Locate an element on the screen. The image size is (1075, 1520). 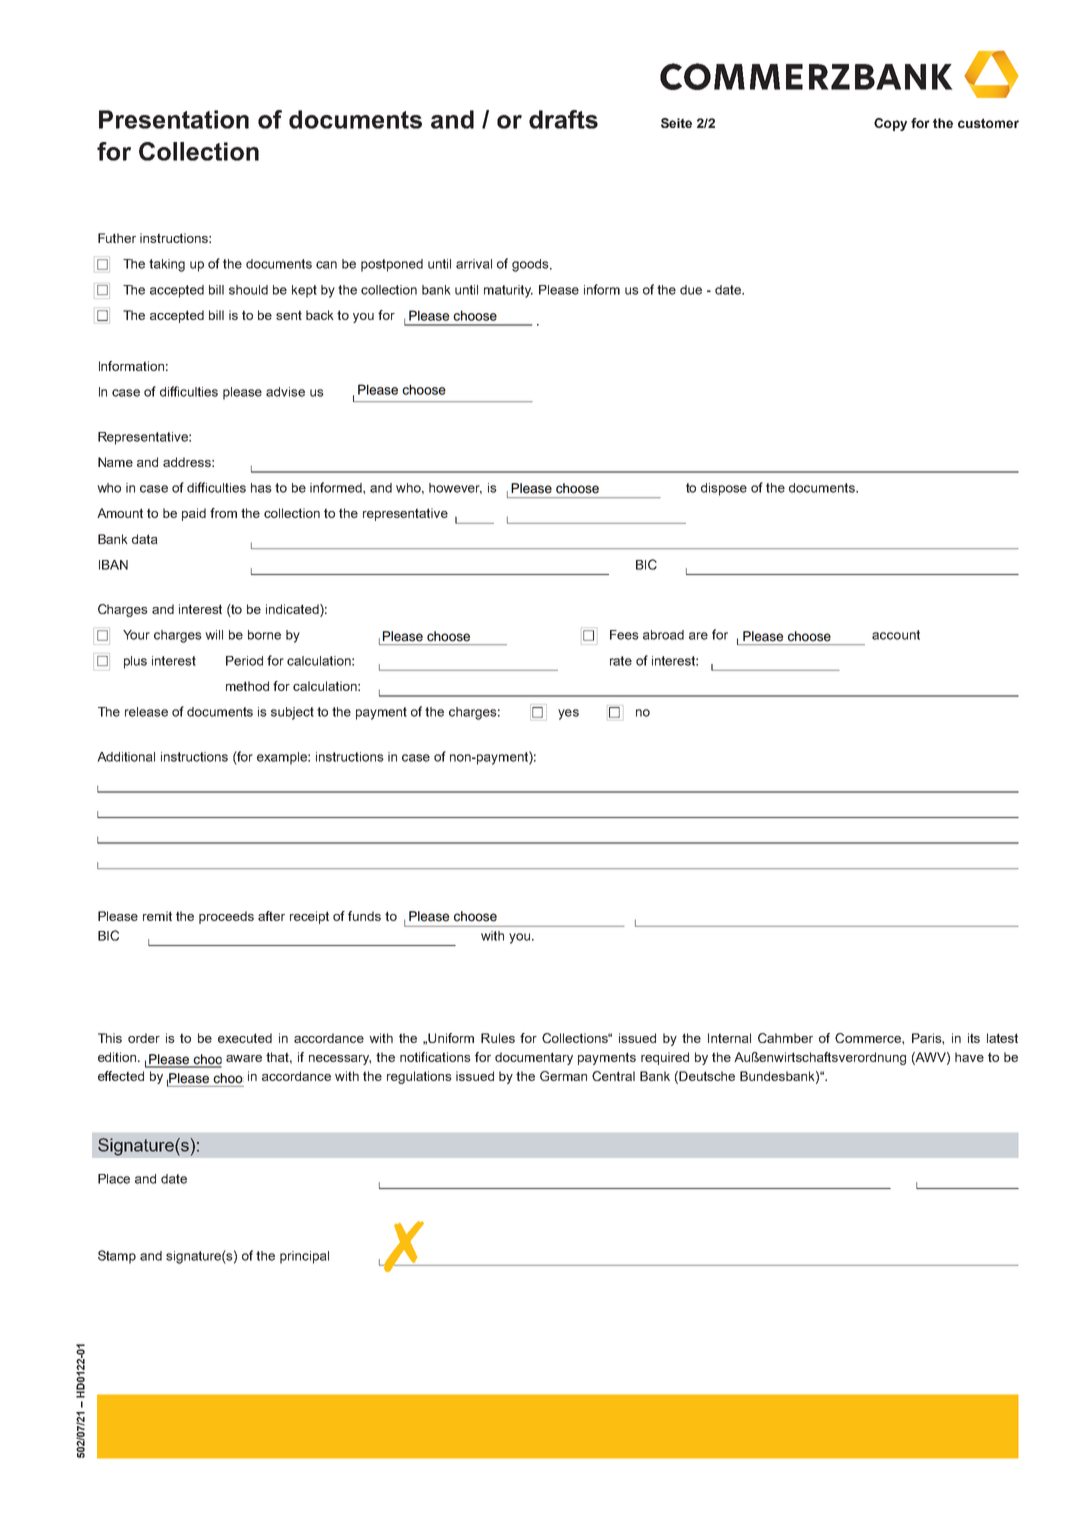
proceeds is located at coordinates (226, 917).
